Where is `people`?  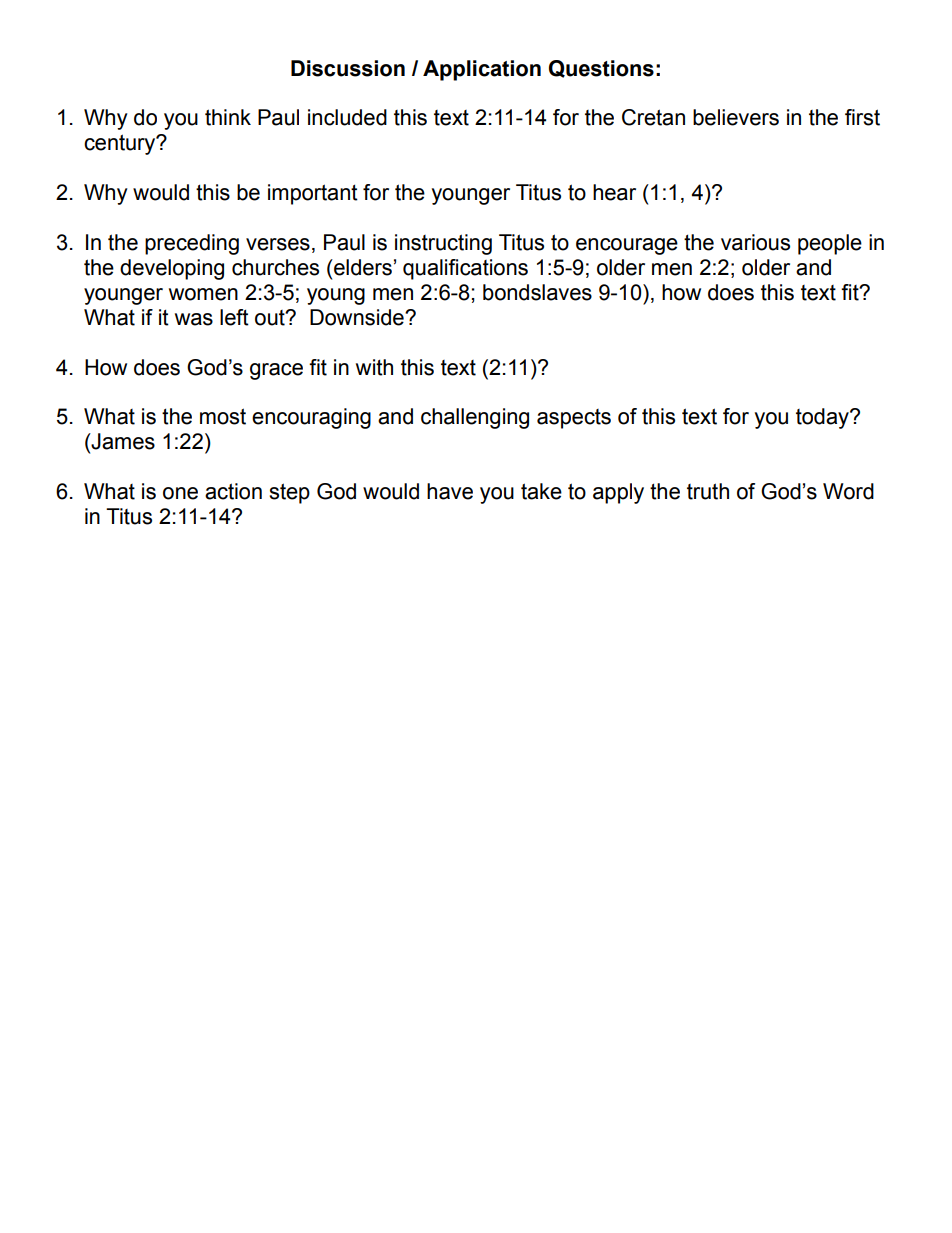 people is located at coordinates (830, 244).
